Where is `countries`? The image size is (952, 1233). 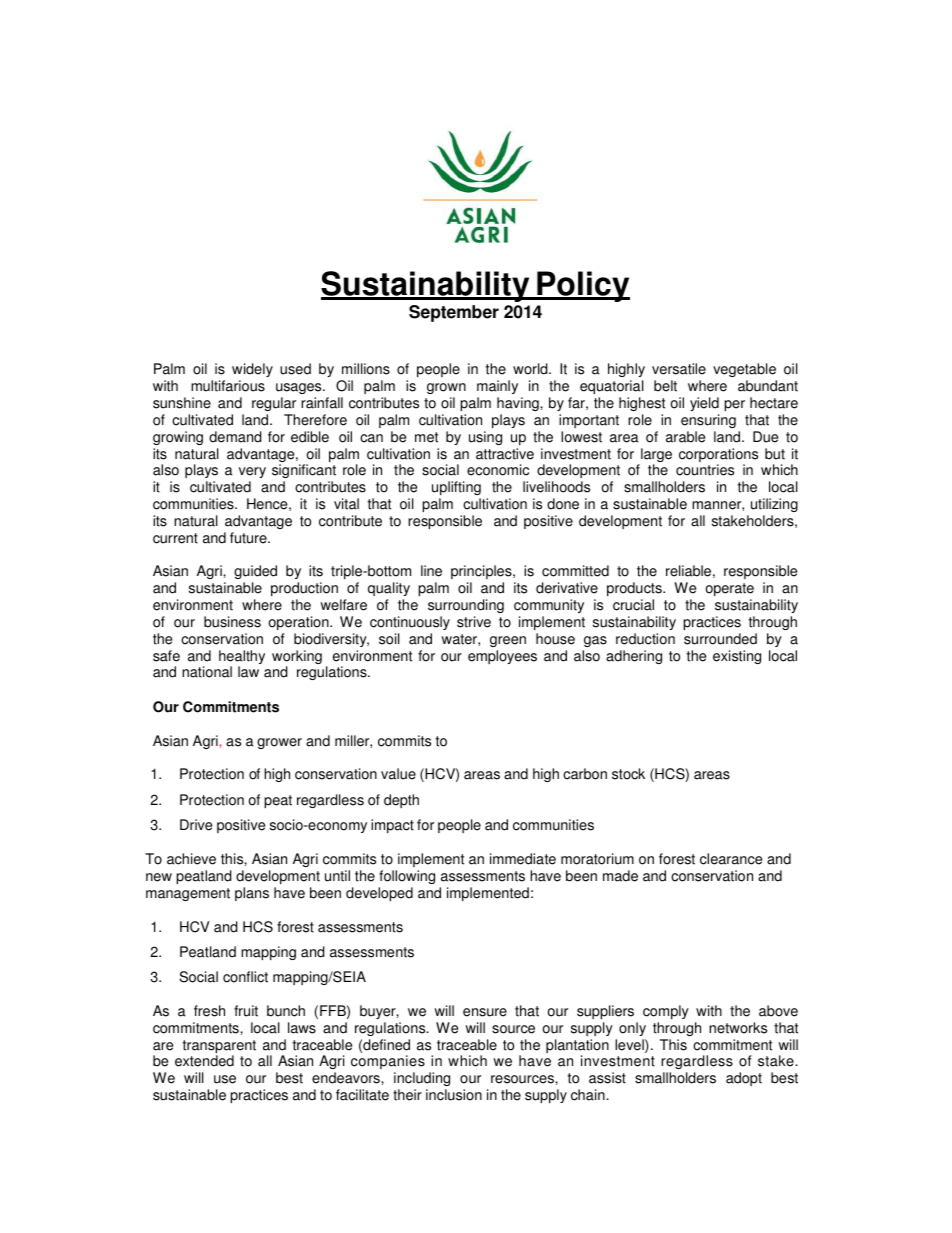 countries is located at coordinates (705, 470).
